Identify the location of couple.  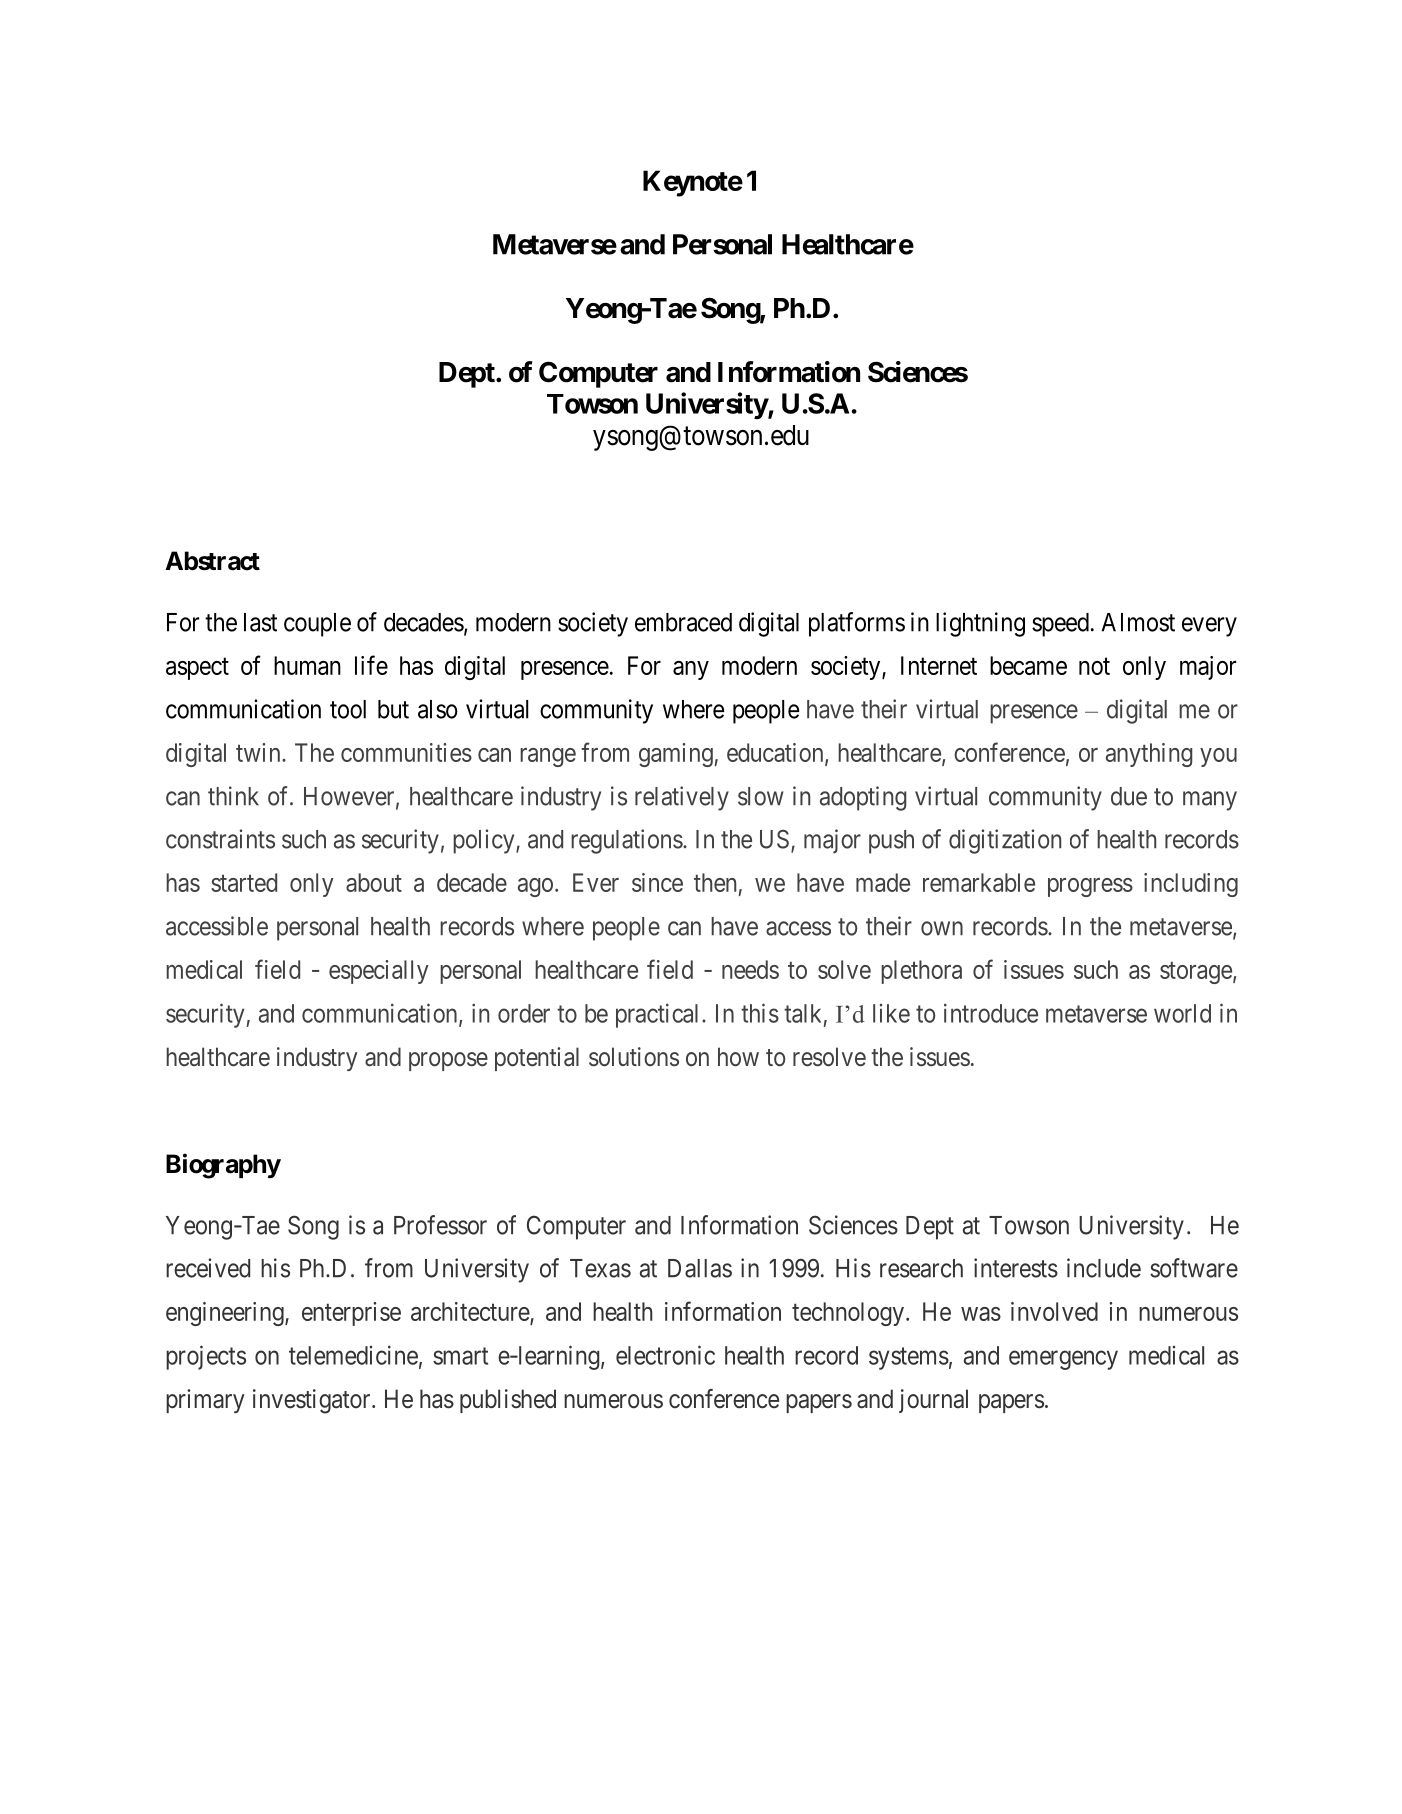
(317, 625).
